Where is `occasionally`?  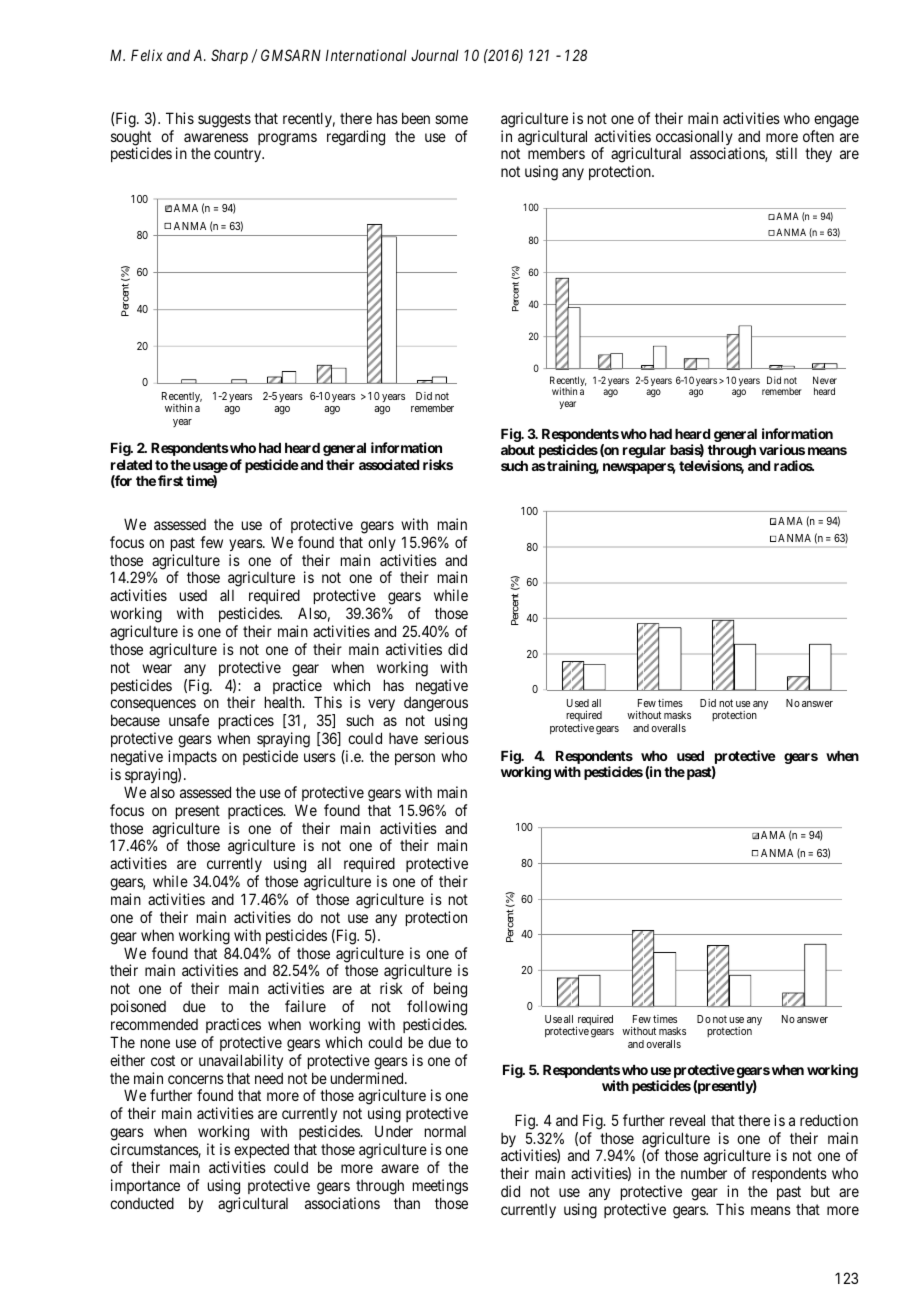 occasionally is located at coordinates (694, 139).
